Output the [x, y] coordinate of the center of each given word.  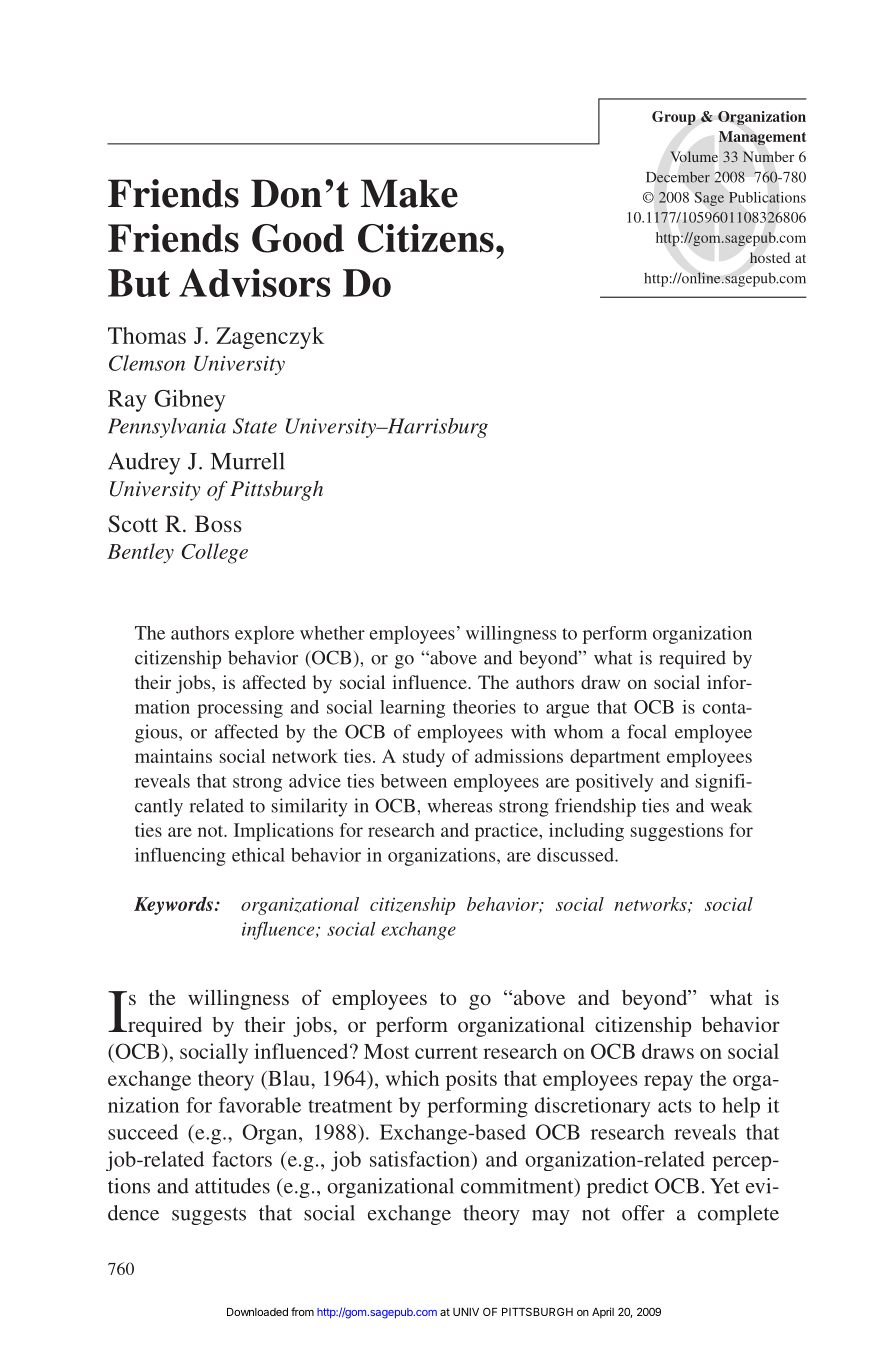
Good [298, 238]
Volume [694, 156]
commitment [518, 1187]
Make [409, 193]
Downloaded [257, 1312]
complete [738, 1215]
